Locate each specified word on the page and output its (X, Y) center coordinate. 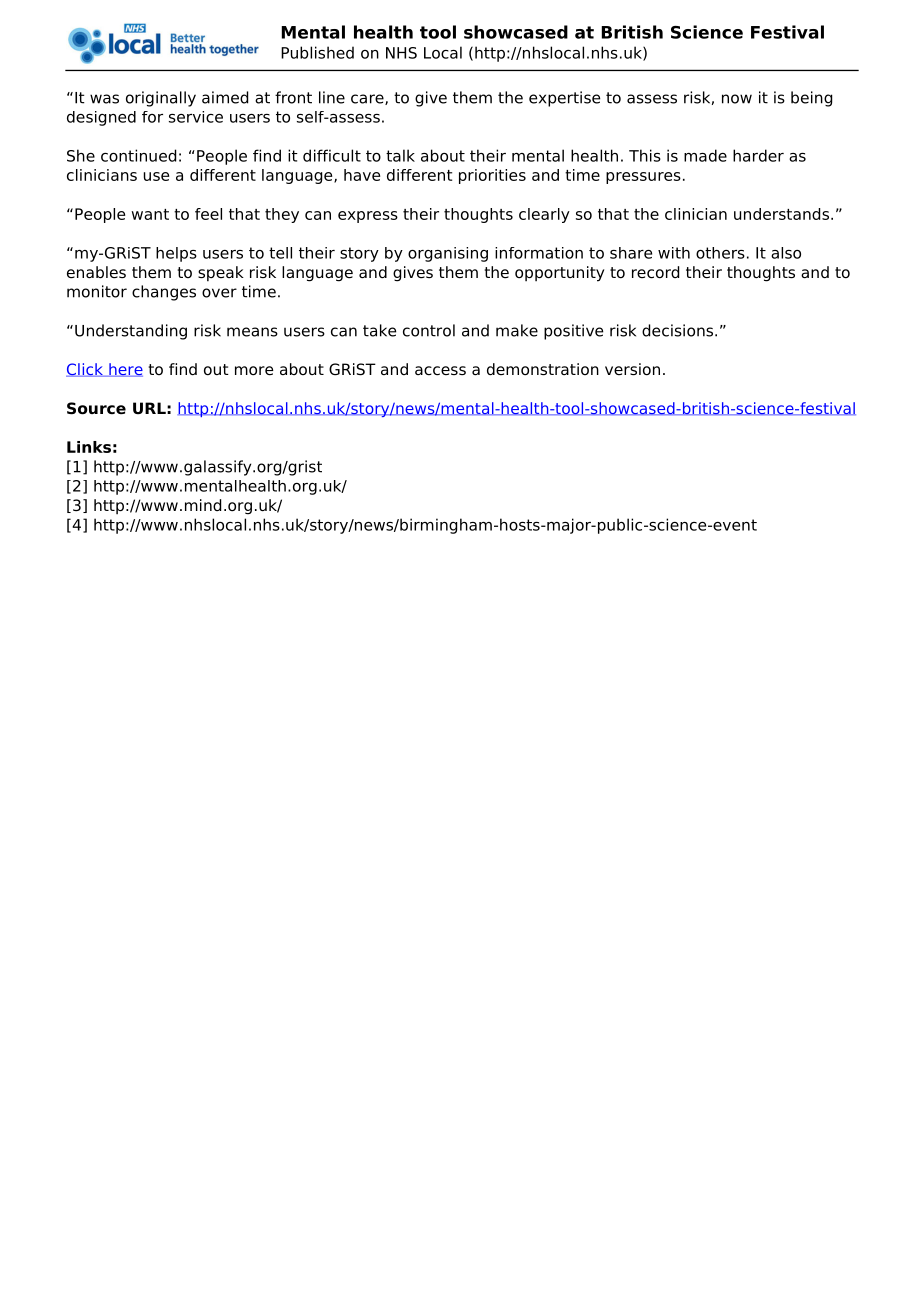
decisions (679, 330)
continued (138, 155)
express (368, 217)
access (440, 371)
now (737, 99)
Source (96, 408)
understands (781, 214)
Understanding (131, 332)
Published (317, 52)
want (150, 214)
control (429, 330)
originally (161, 99)
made (705, 155)
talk (400, 155)
